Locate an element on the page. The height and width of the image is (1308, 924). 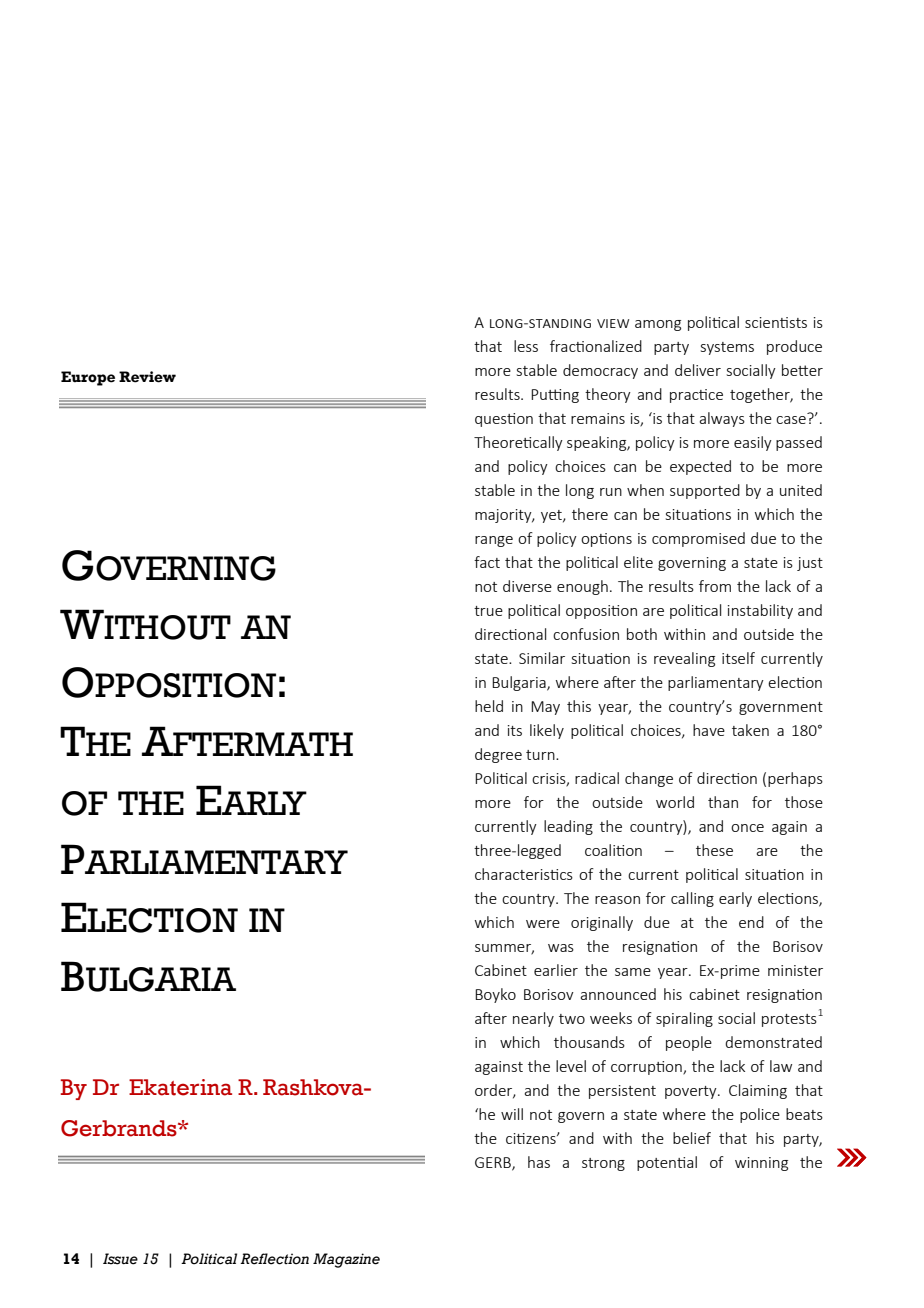
two is located at coordinates (572, 1019).
